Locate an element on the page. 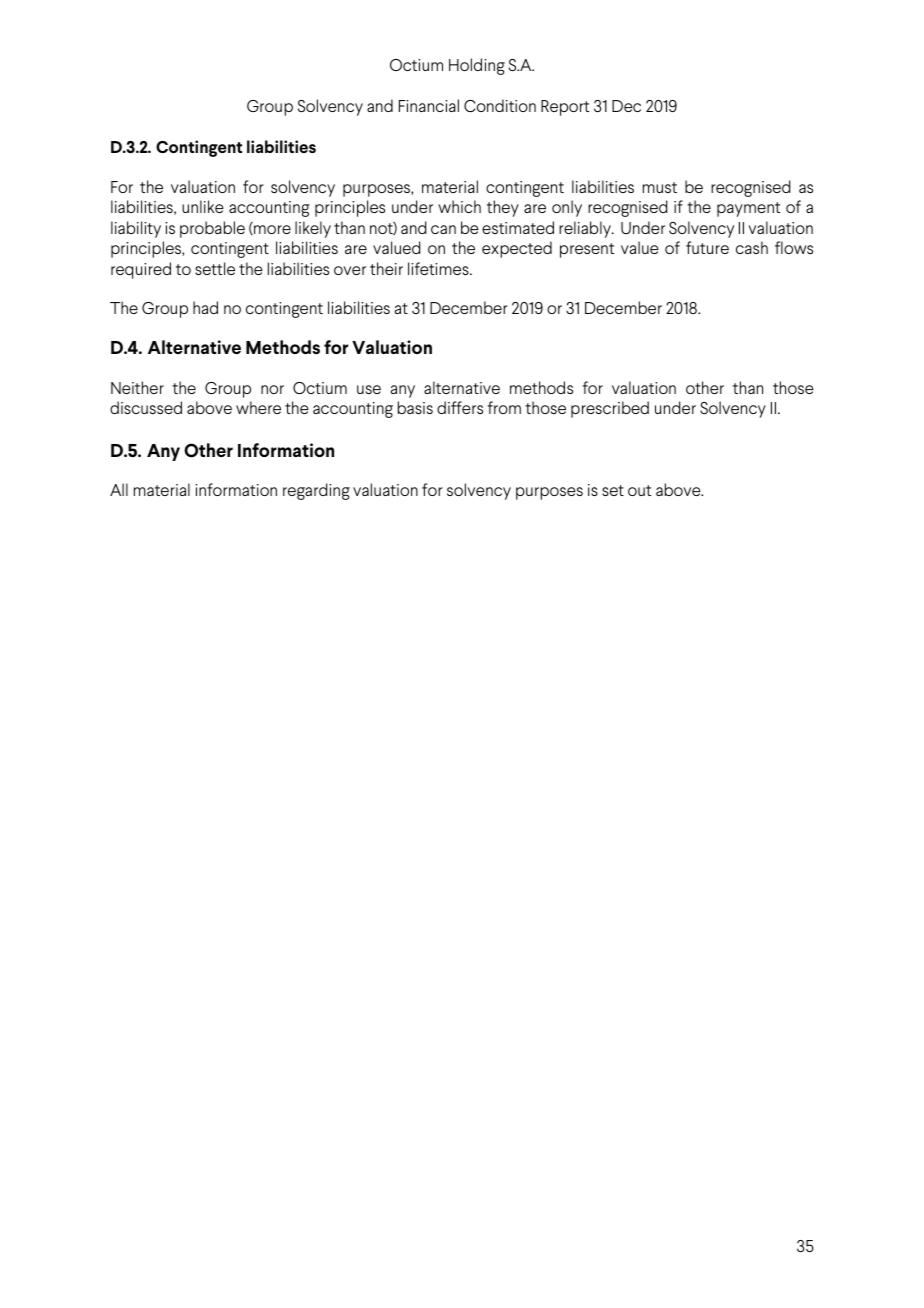 The width and height of the image is (924, 1308). had is located at coordinates (205, 307).
